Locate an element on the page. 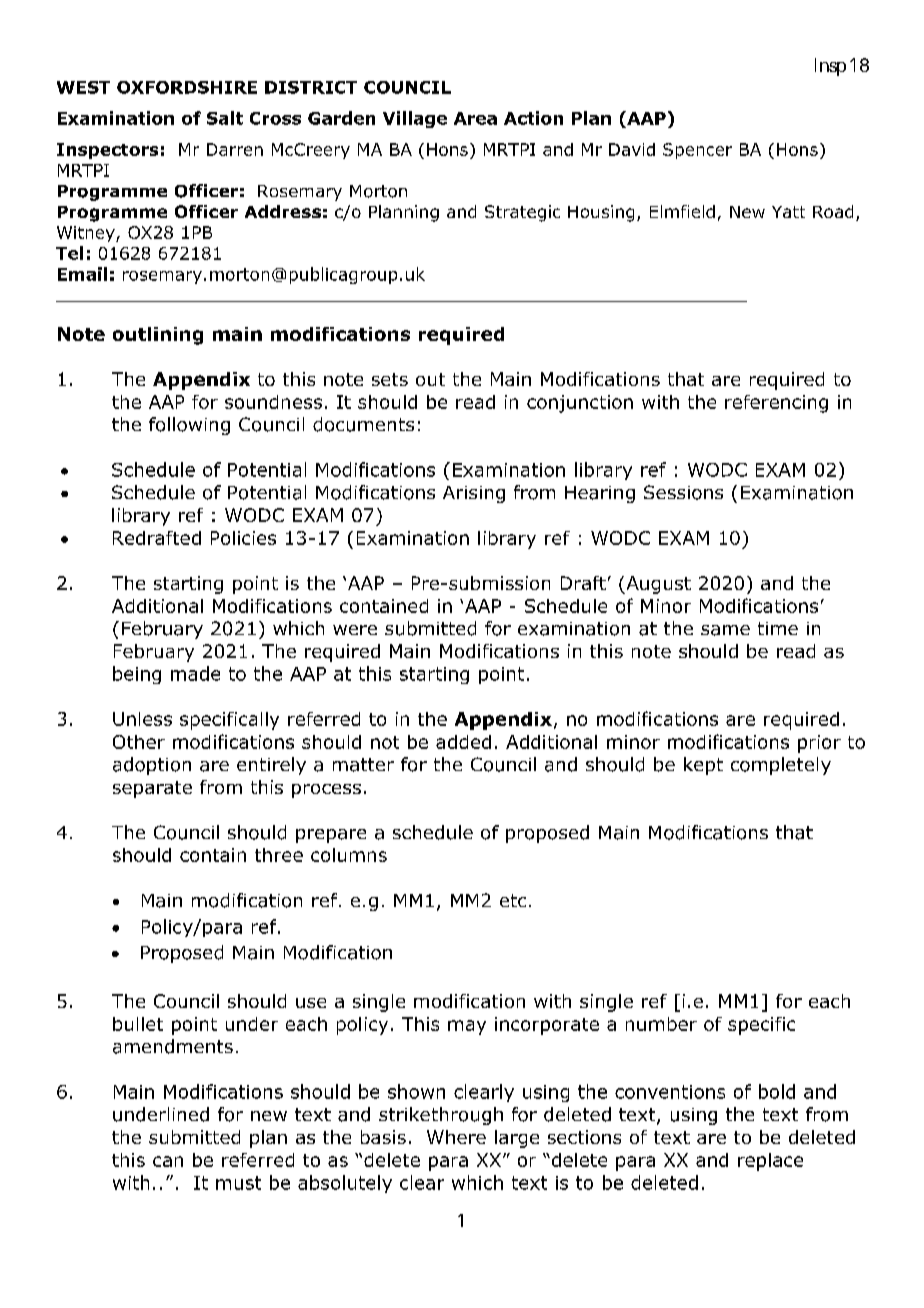 The image size is (924, 1308). Area is located at coordinates (475, 118).
